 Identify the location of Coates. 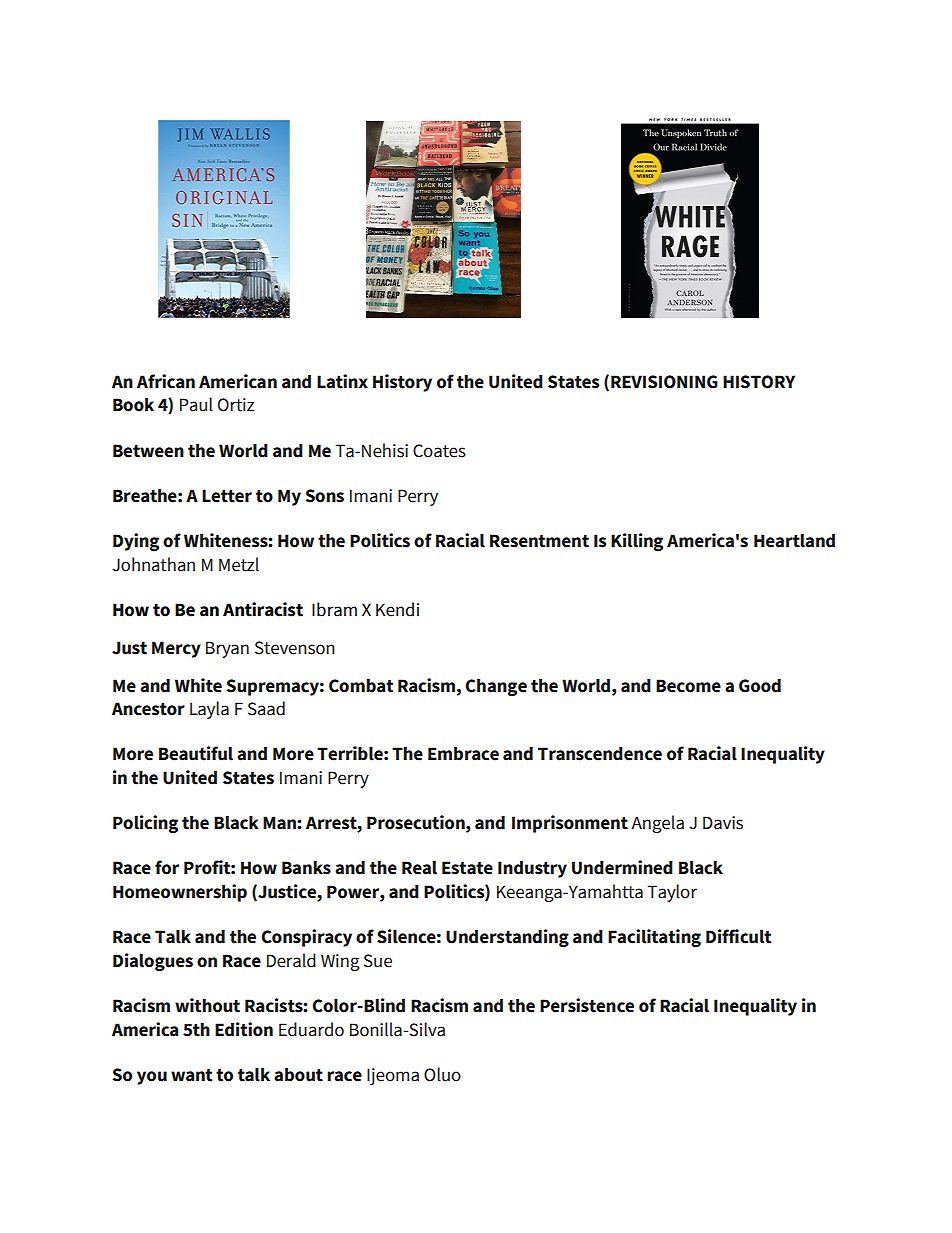
(439, 451).
